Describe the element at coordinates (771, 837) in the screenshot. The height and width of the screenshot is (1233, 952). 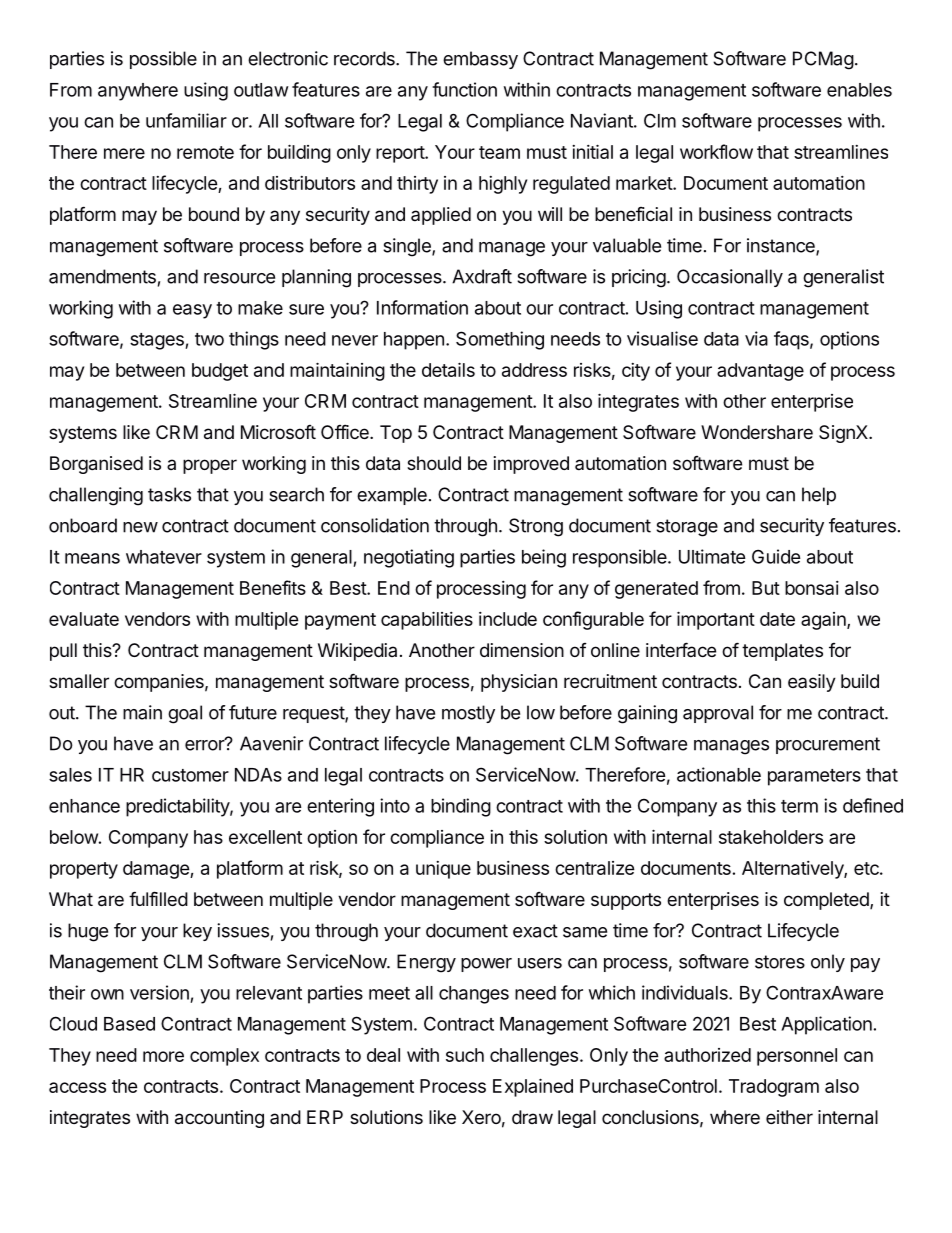
I see `stakeholders` at that location.
